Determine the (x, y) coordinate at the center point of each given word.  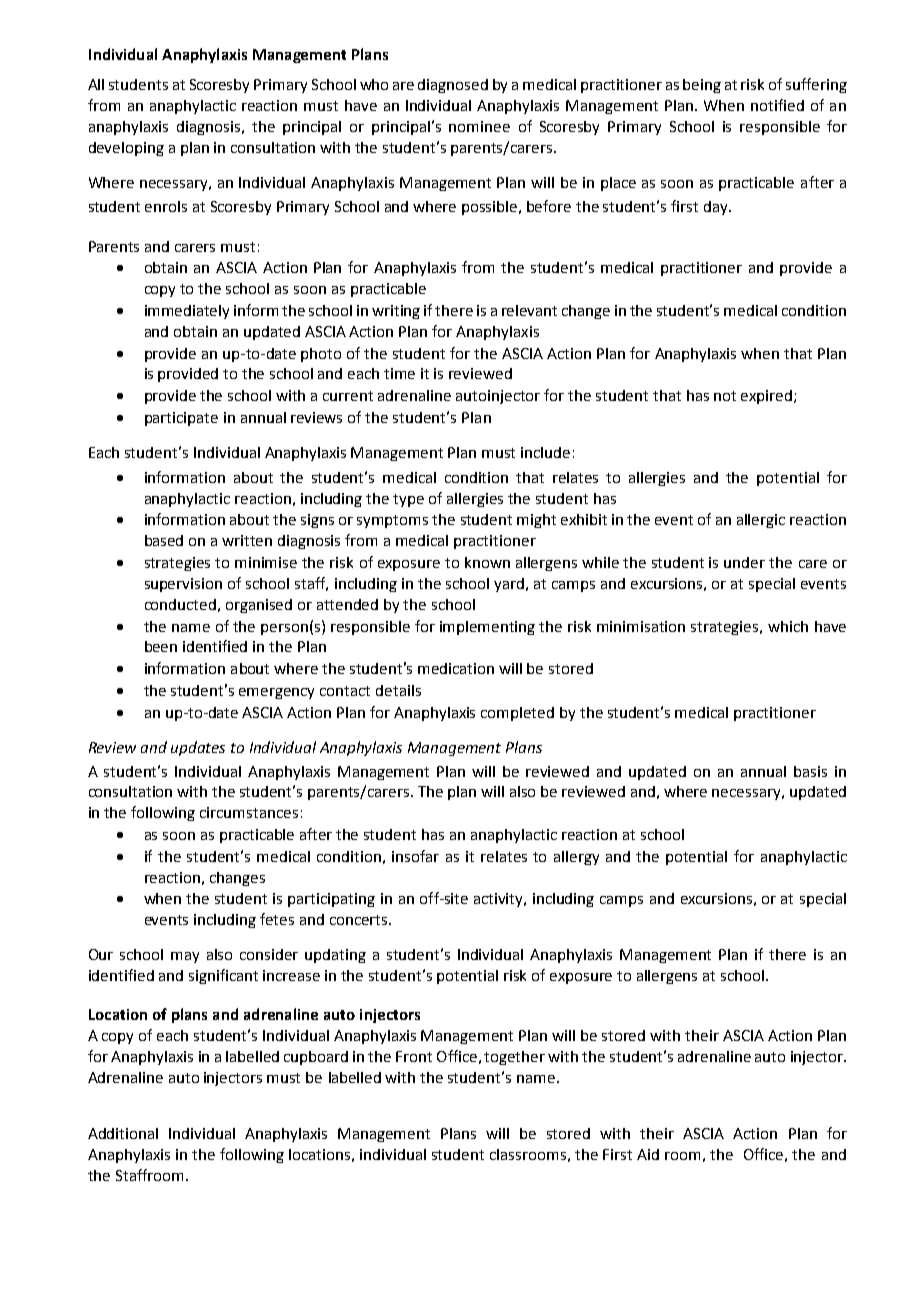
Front (414, 1056)
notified (777, 105)
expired (768, 397)
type (408, 500)
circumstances (249, 812)
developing (126, 149)
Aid (648, 1154)
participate (181, 419)
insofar (415, 856)
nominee (479, 126)
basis (810, 771)
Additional (123, 1133)
